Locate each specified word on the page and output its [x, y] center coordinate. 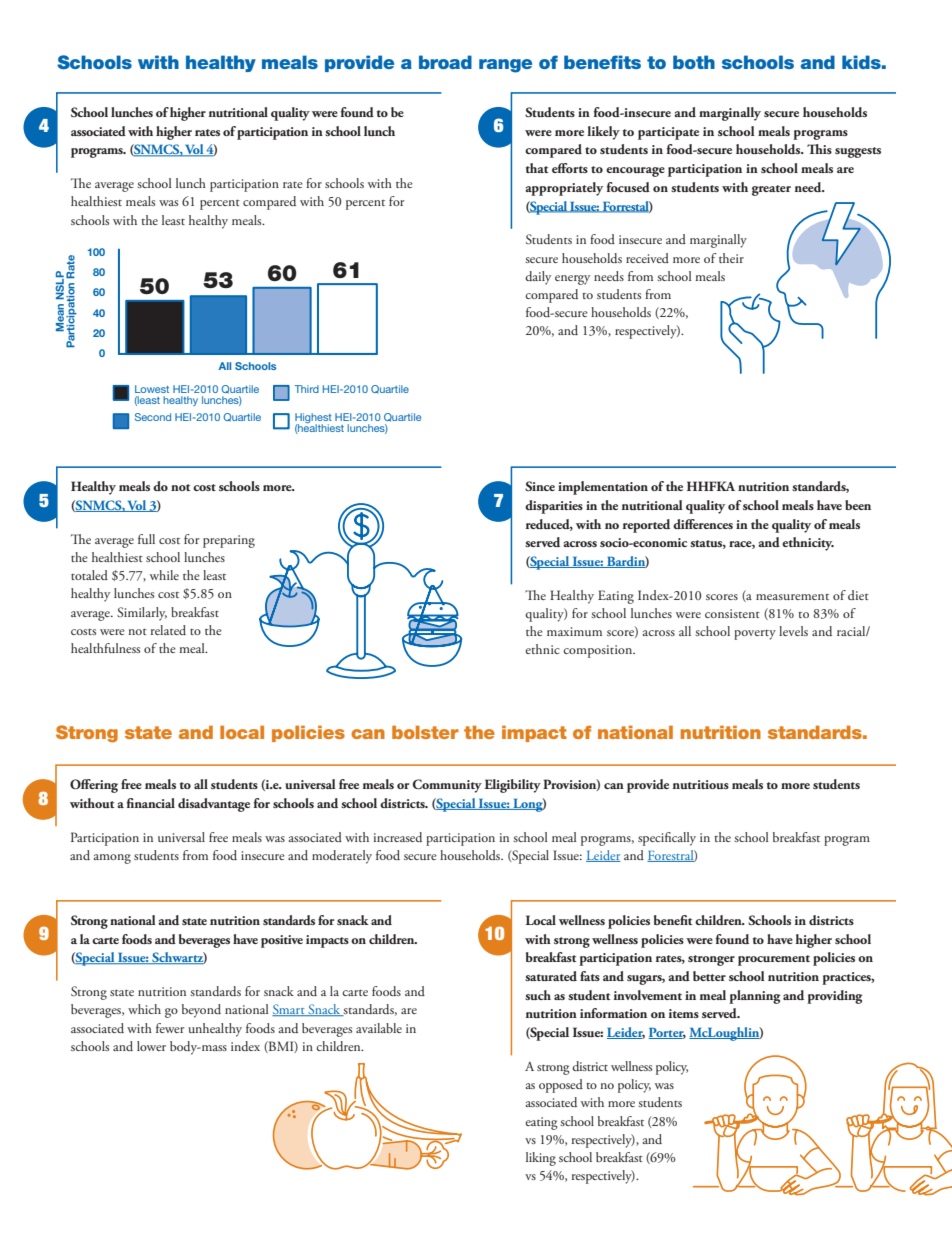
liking [541, 1159]
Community [447, 786]
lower [151, 1046]
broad [445, 62]
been [858, 505]
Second [153, 417]
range [505, 66]
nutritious [701, 784]
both [694, 62]
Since [540, 486]
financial [151, 803]
